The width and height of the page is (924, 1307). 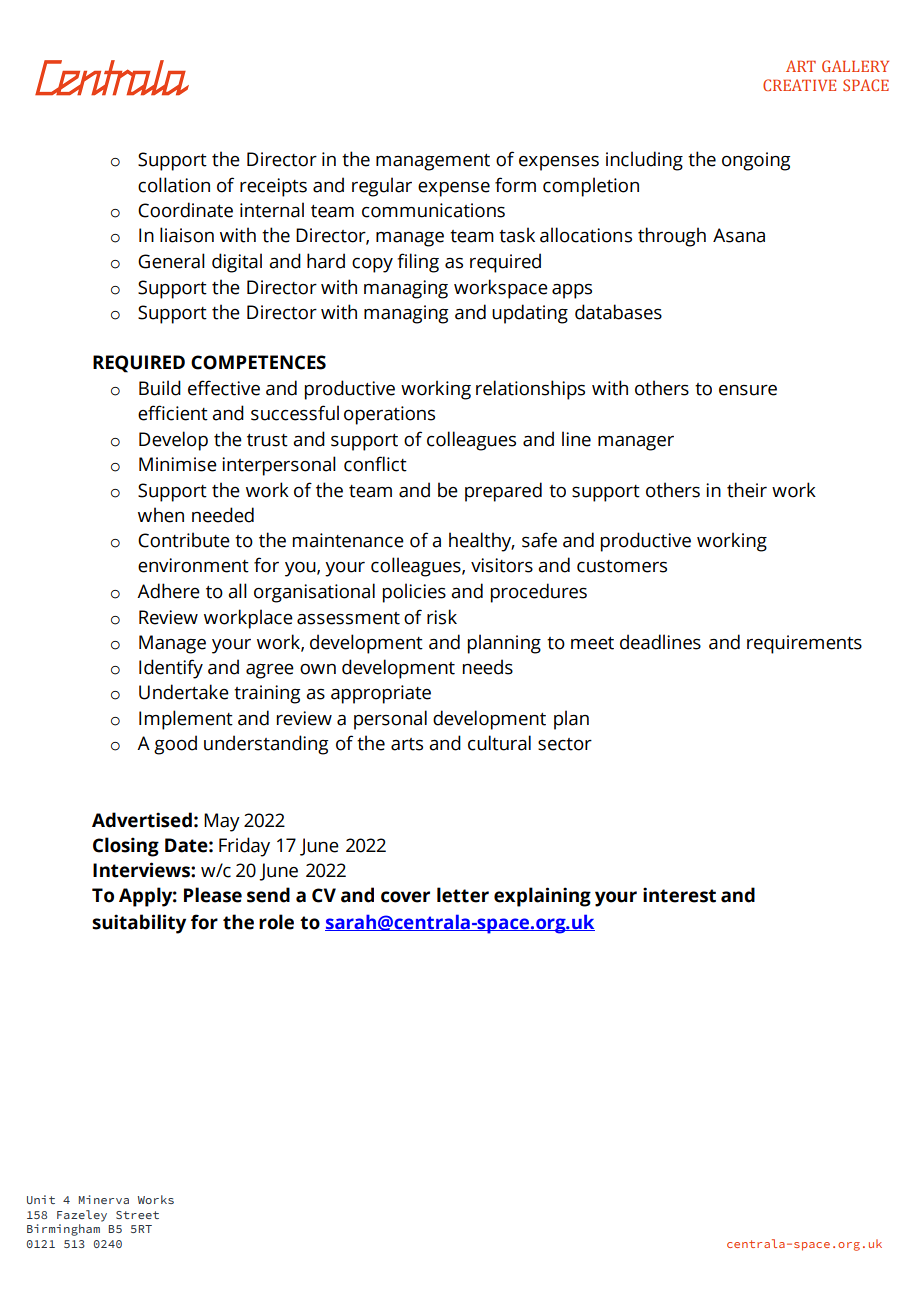 What do you see at coordinates (799, 85) in the page?
I see `CREATIVE` at bounding box center [799, 85].
